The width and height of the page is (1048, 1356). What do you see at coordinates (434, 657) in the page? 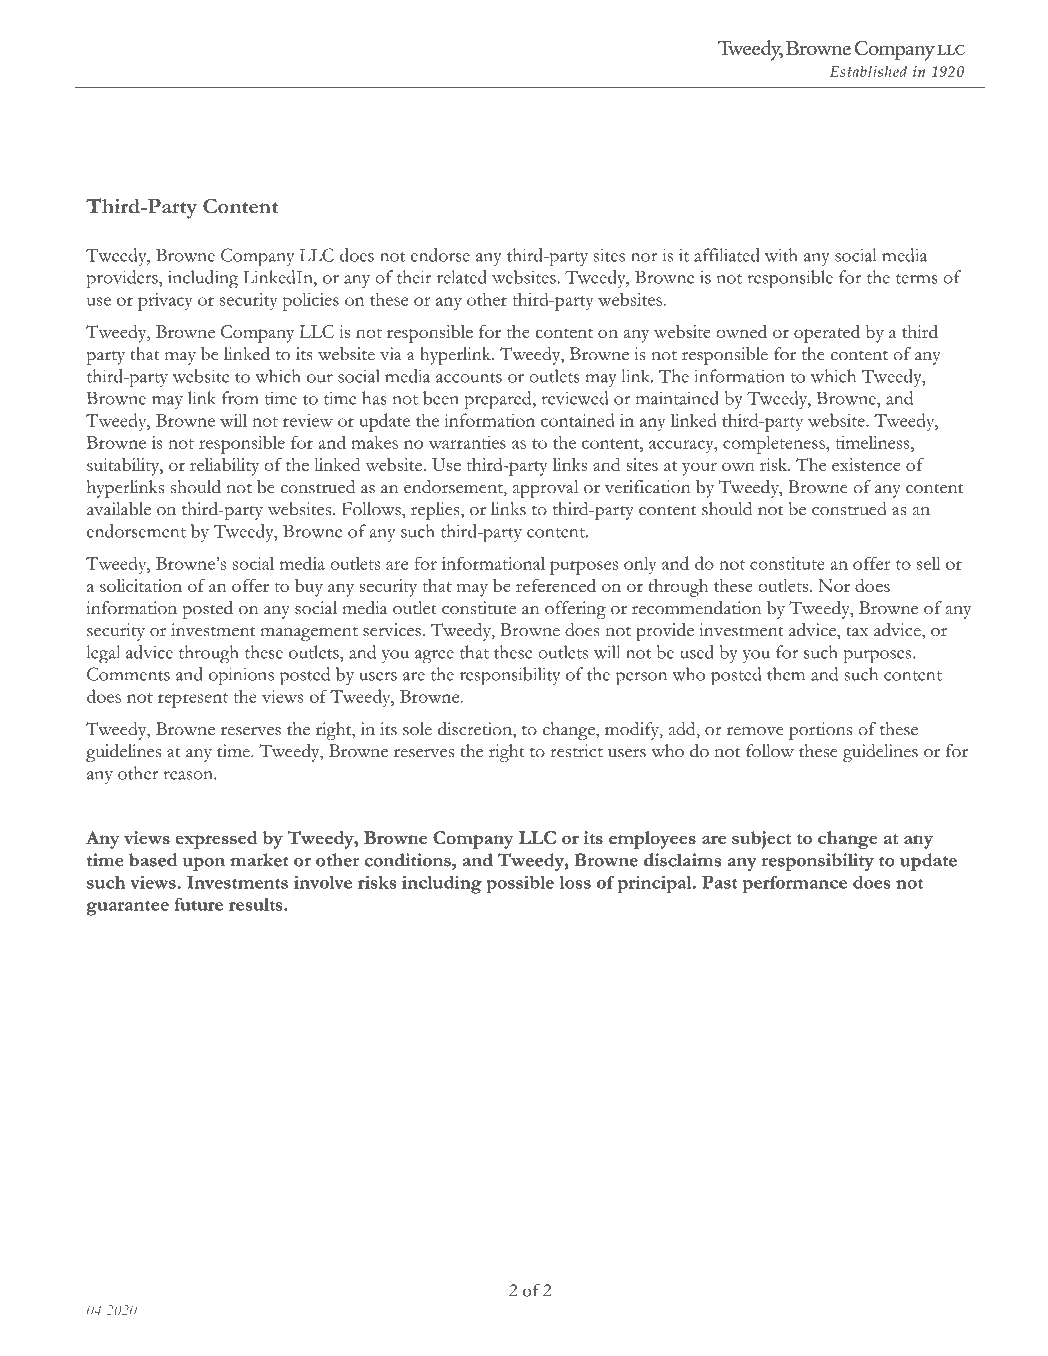
I see `agree` at bounding box center [434, 657].
